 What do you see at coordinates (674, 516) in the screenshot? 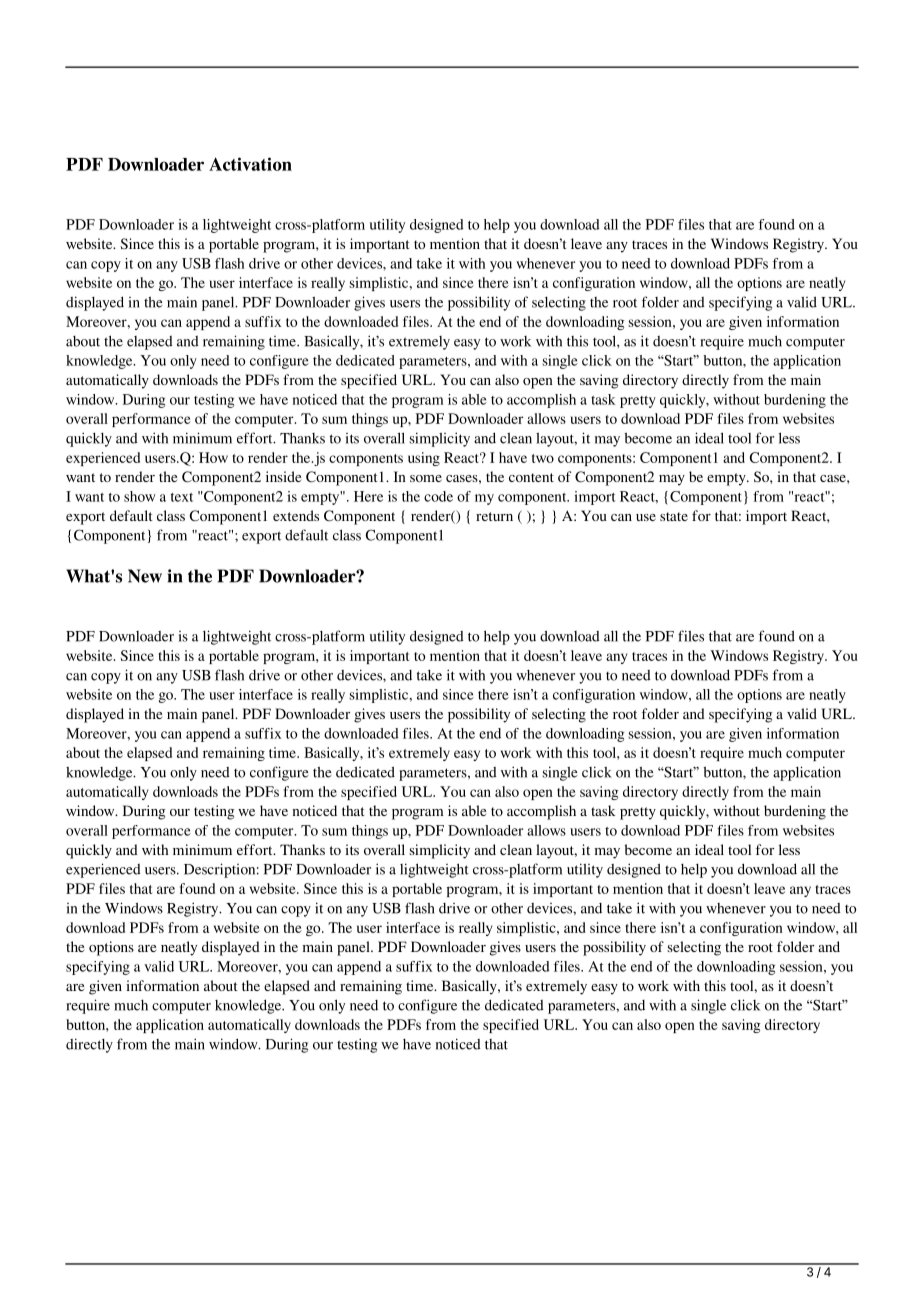
I see `state` at bounding box center [674, 516].
